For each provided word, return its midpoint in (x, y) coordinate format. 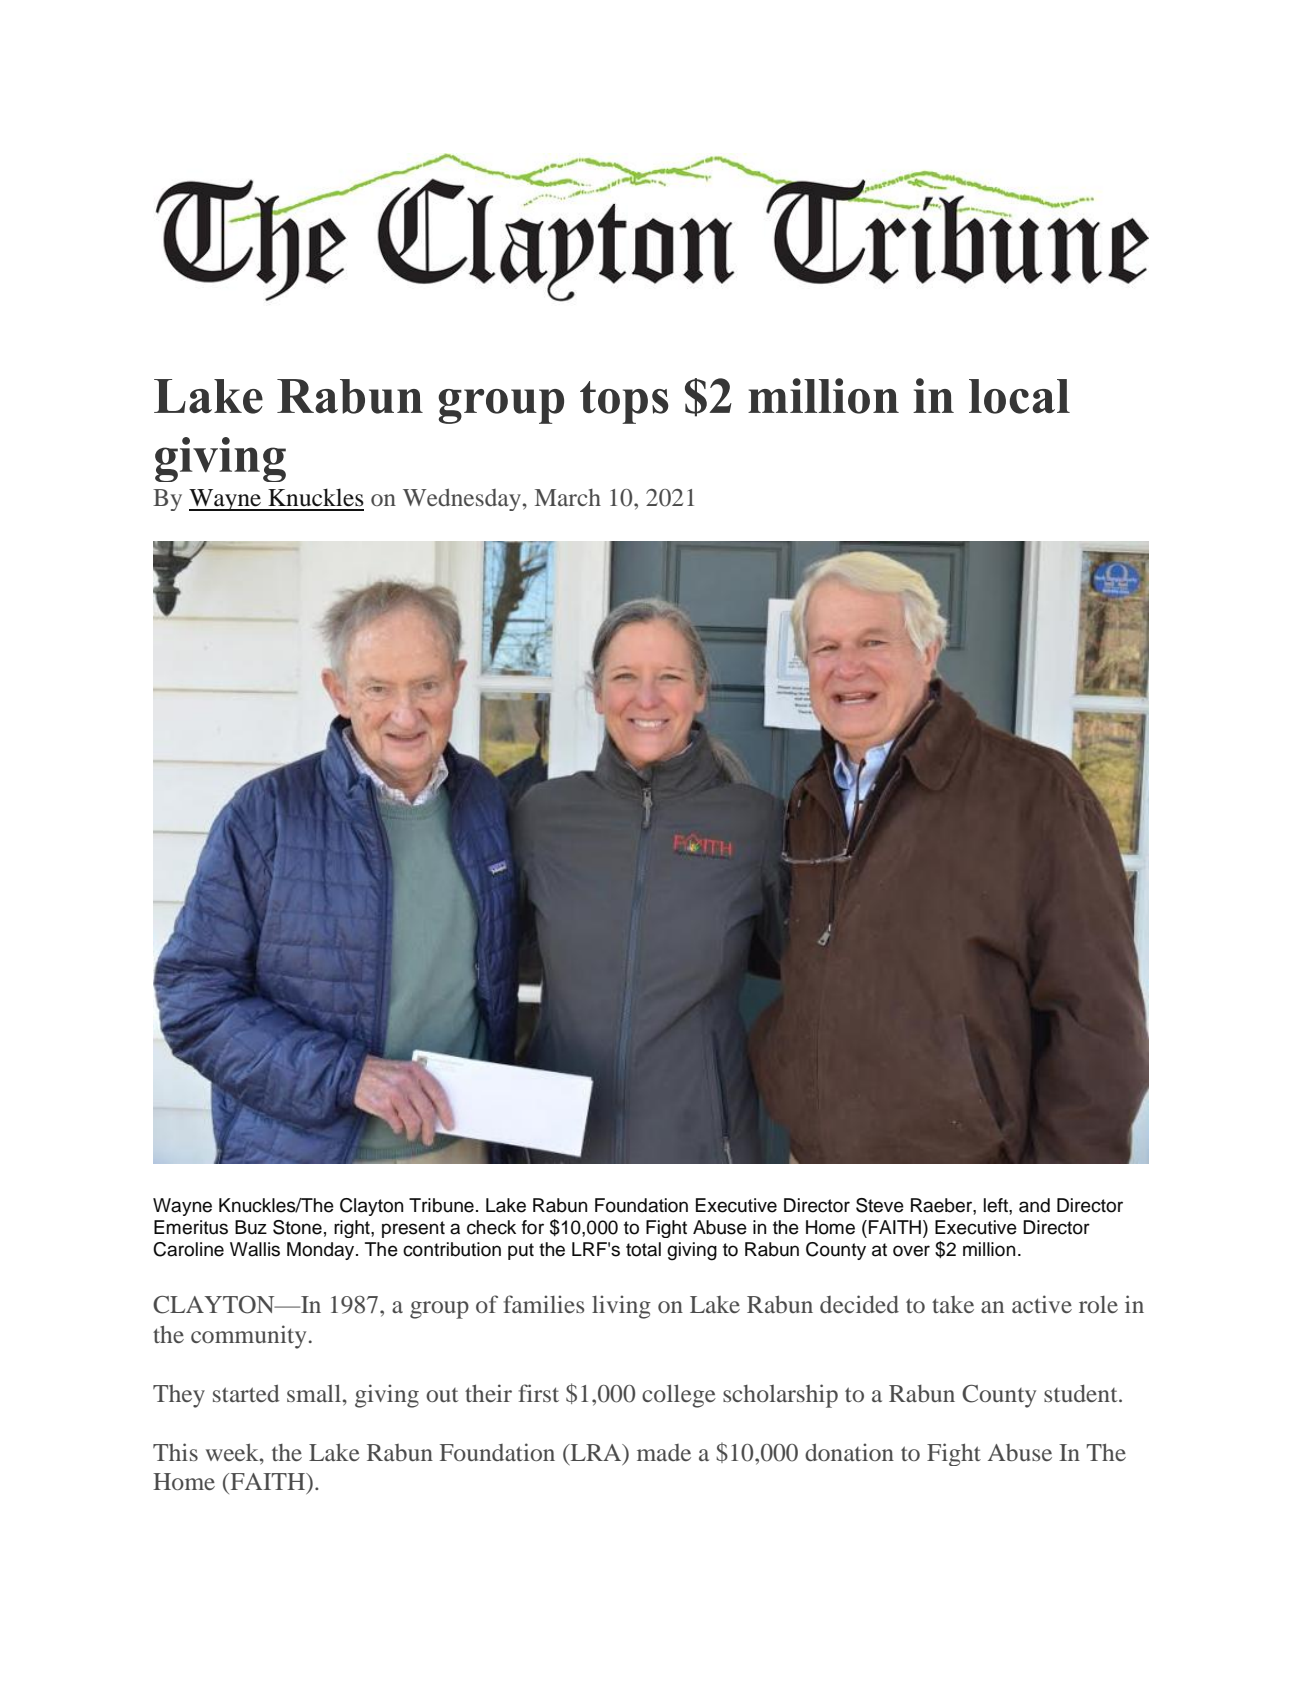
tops (624, 402)
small (314, 1393)
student (1082, 1393)
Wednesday (462, 499)
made (664, 1452)
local (1019, 396)
